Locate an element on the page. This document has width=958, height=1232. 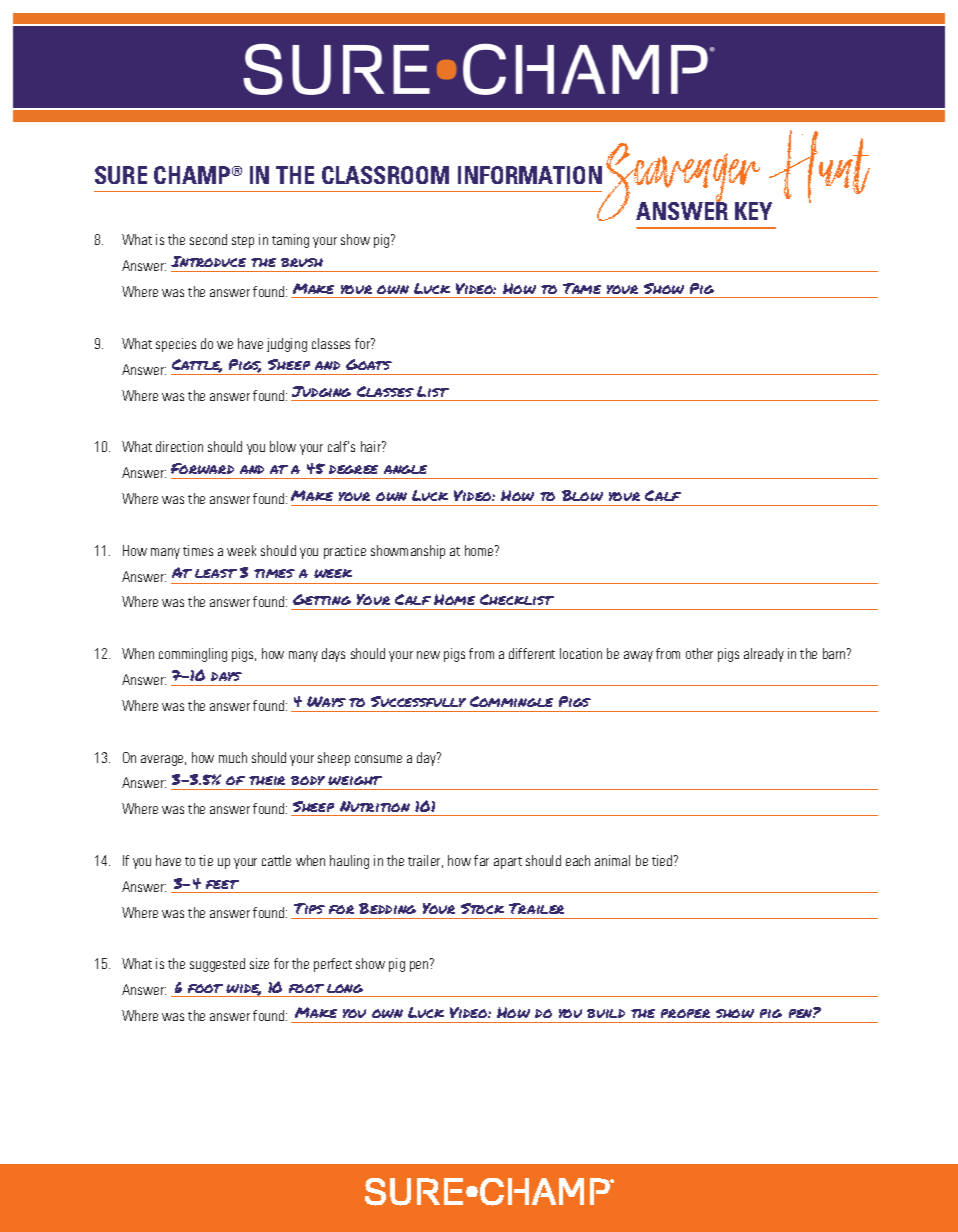
already is located at coordinates (764, 655).
